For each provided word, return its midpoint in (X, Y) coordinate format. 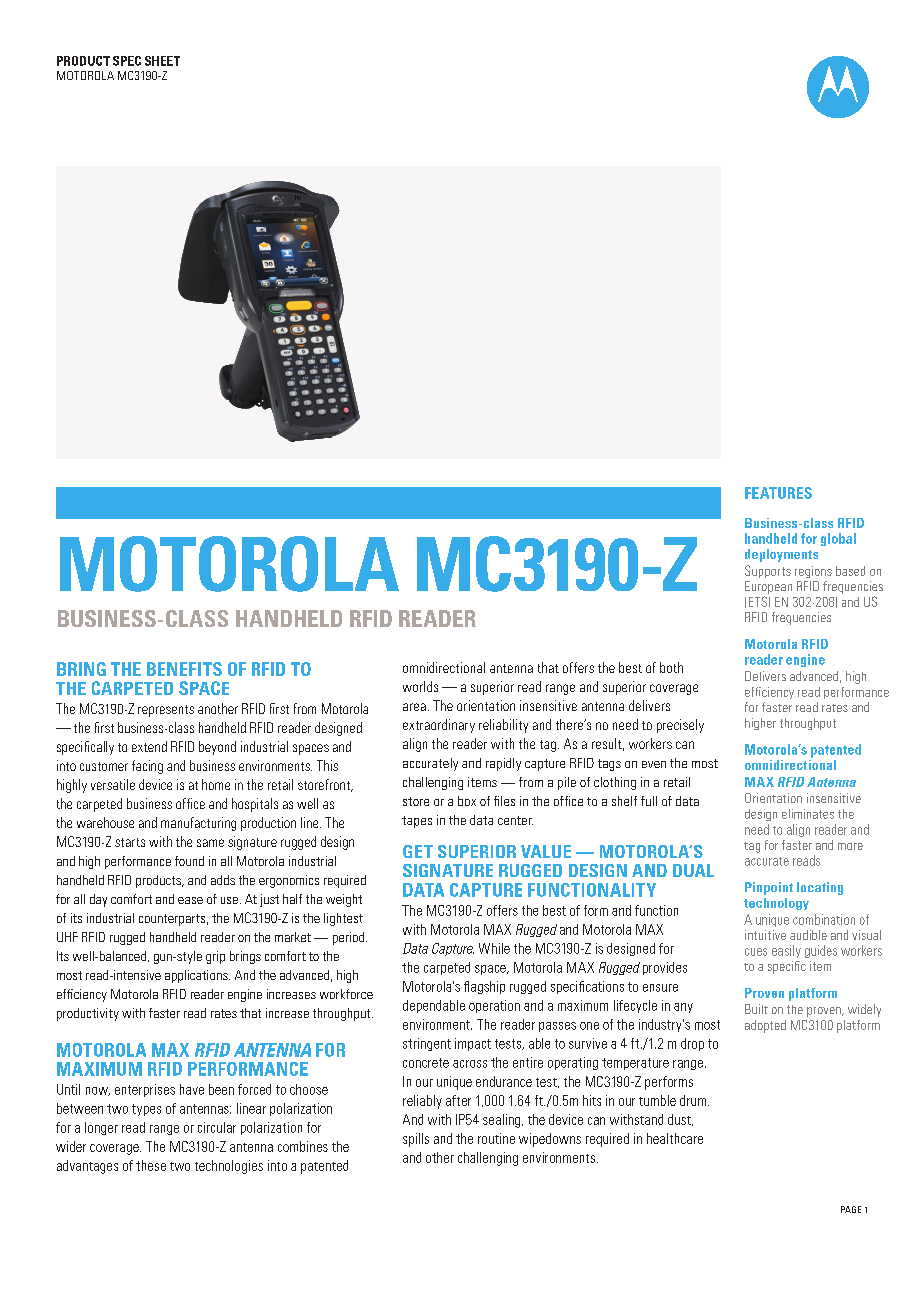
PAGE (851, 1209)
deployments (781, 555)
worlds (420, 686)
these (151, 1165)
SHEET (162, 61)
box (467, 801)
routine (496, 1138)
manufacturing (198, 824)
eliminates (808, 814)
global (838, 539)
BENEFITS (184, 669)
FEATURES (778, 493)
